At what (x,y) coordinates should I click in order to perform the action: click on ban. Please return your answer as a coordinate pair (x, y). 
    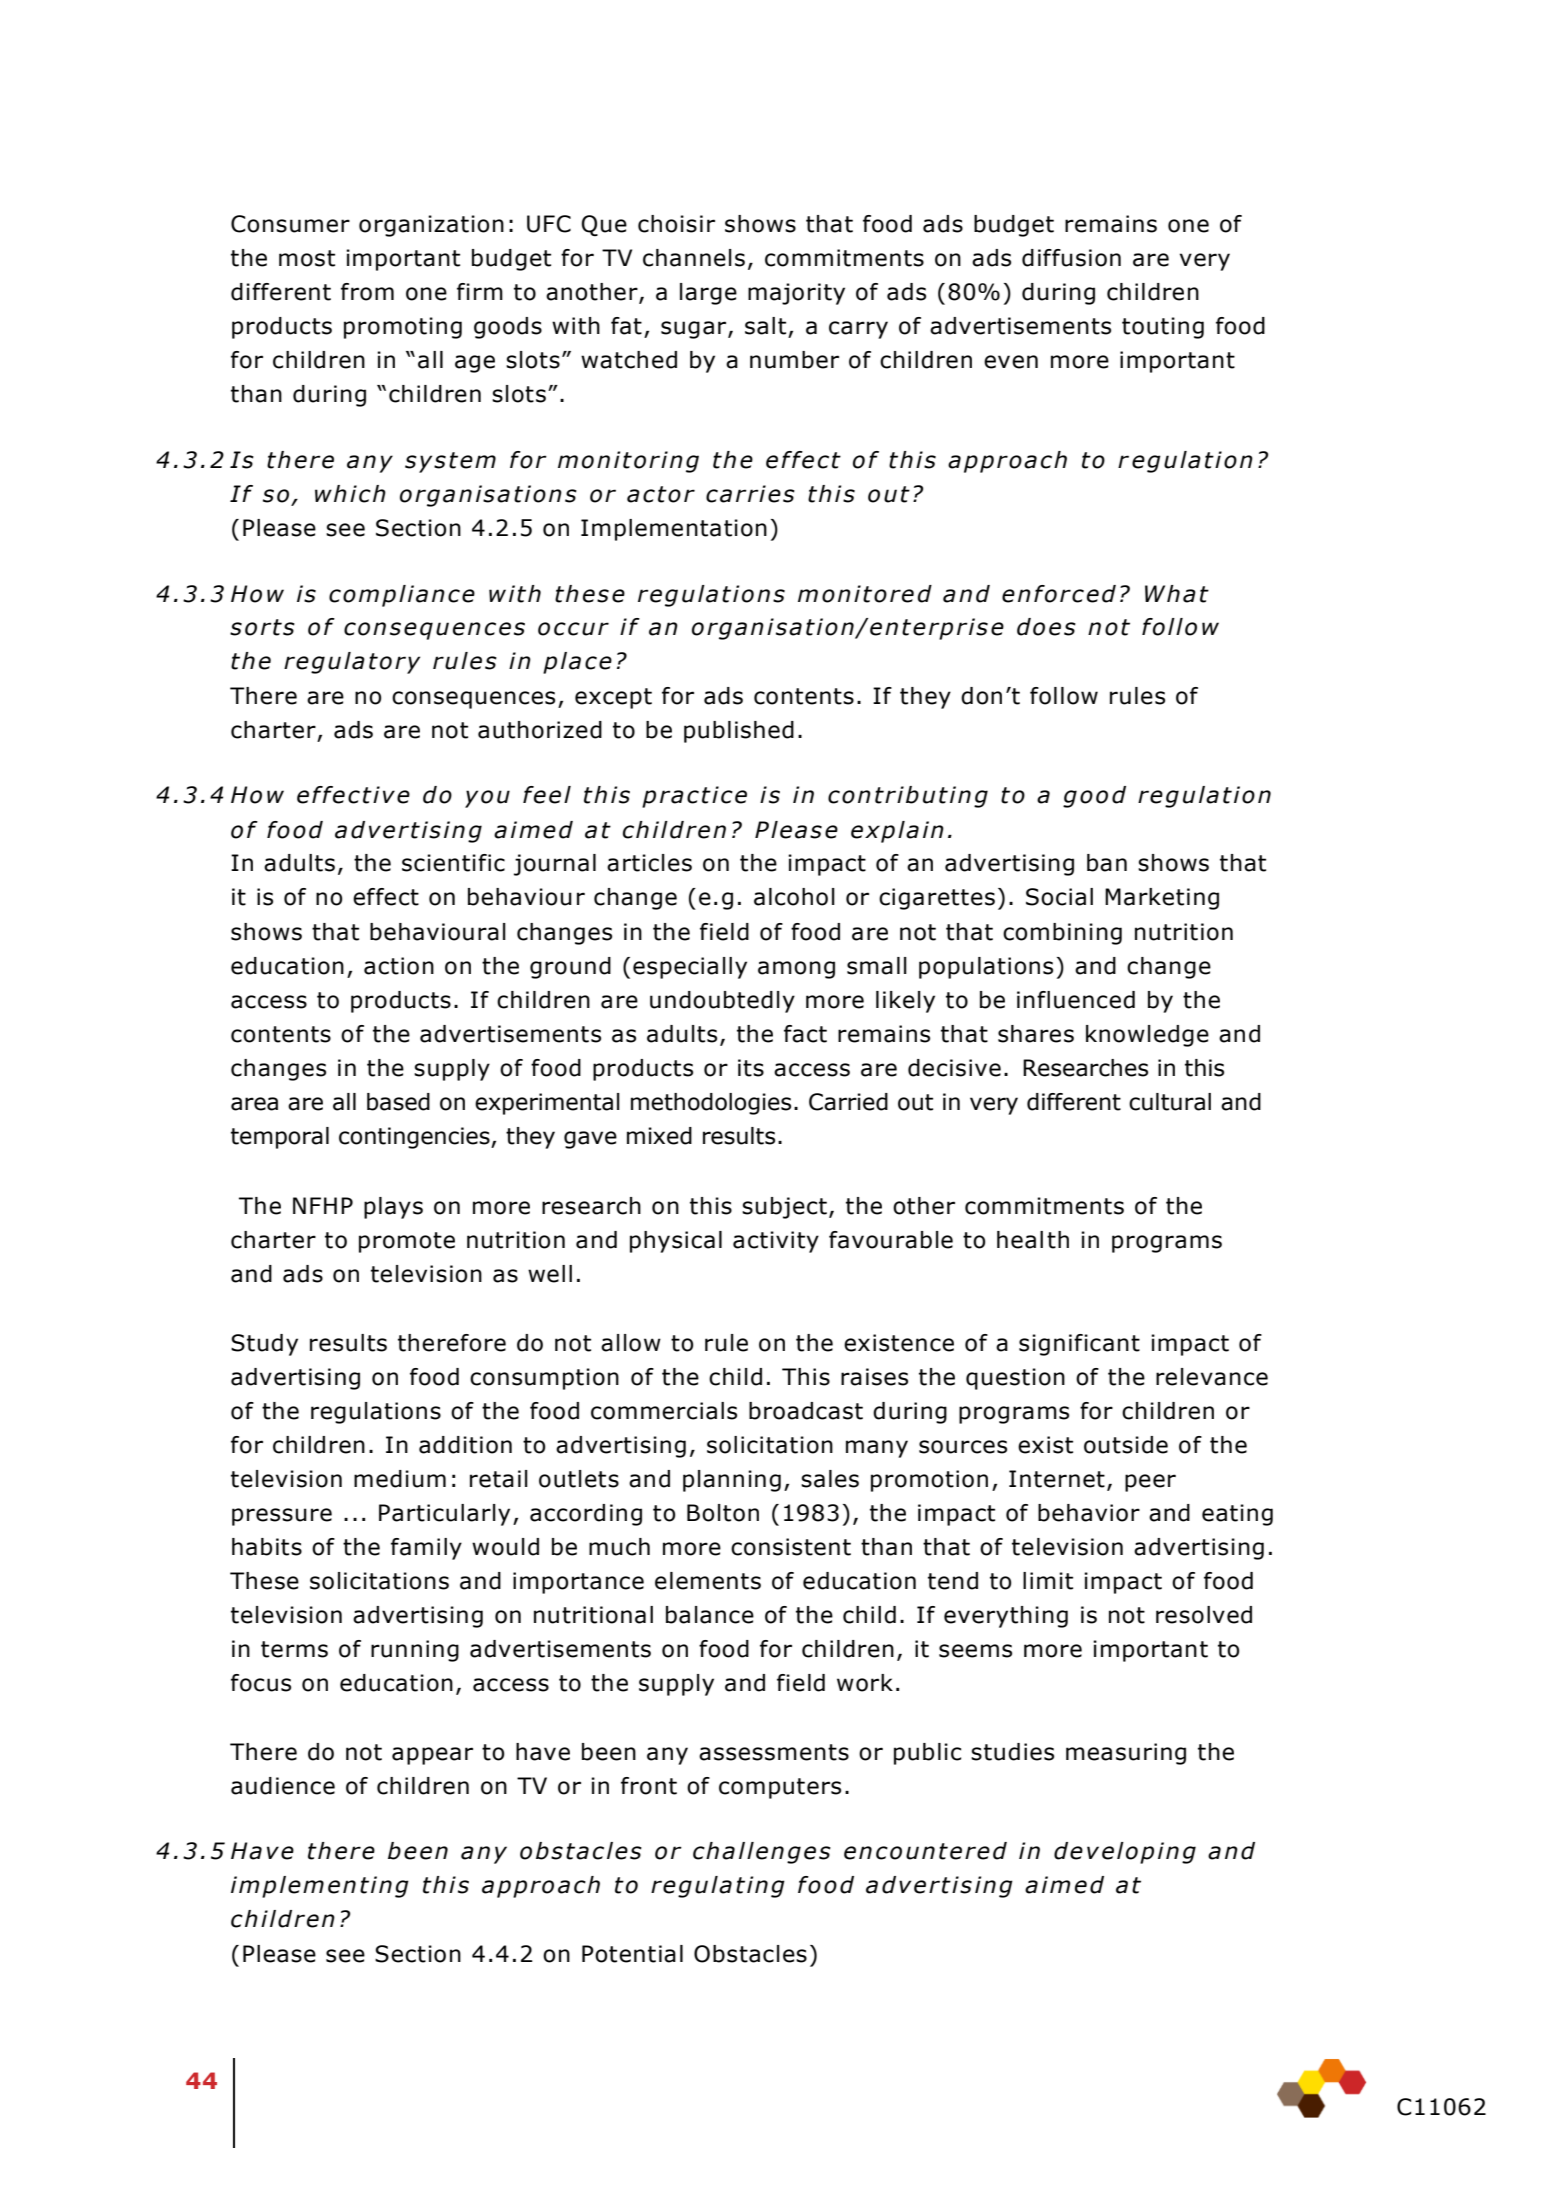
    Looking at the image, I should click on (1107, 863).
